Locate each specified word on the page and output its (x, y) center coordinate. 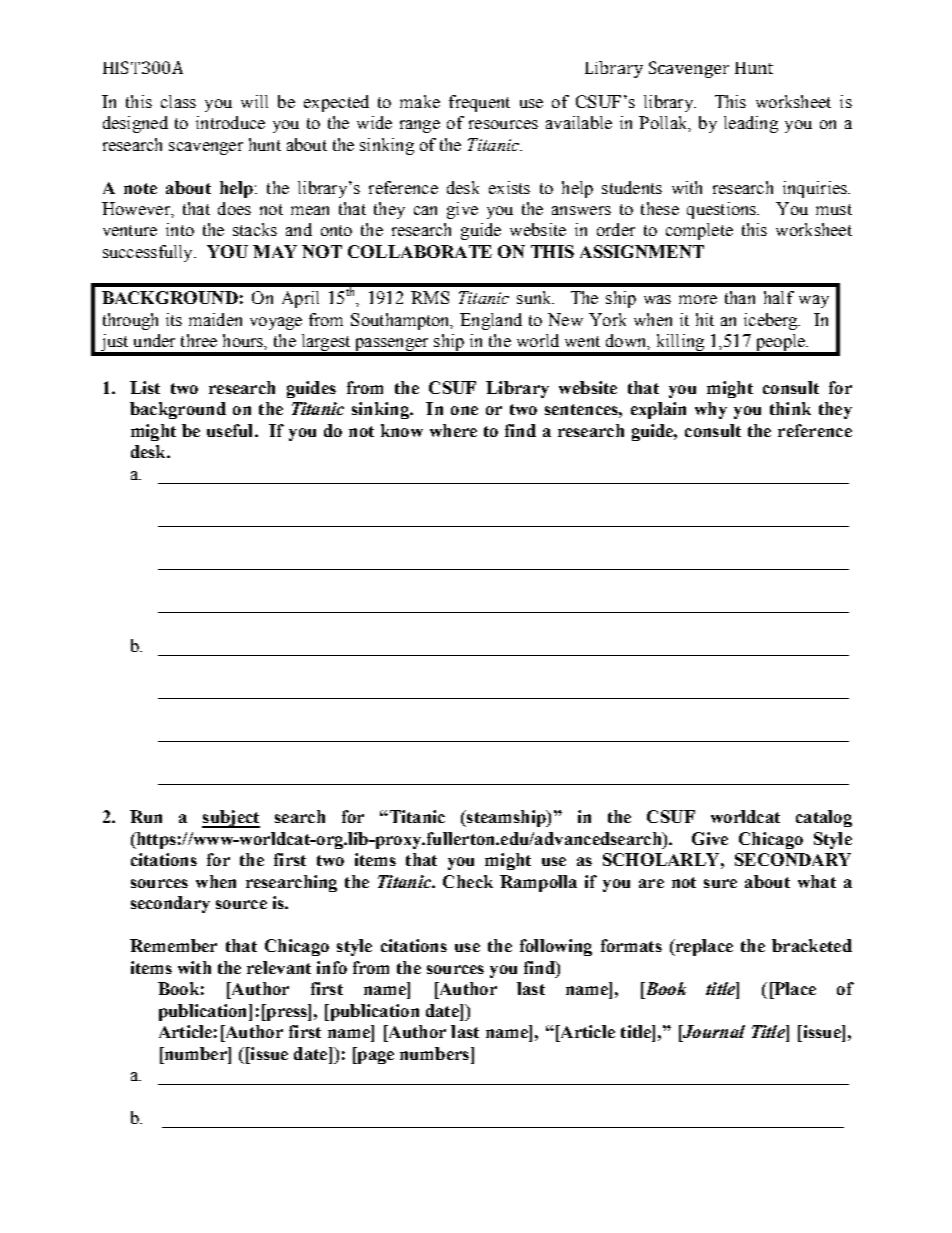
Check (468, 881)
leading (751, 124)
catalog (824, 818)
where (453, 430)
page (374, 1057)
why (711, 410)
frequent (479, 103)
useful (231, 430)
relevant (279, 967)
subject (231, 819)
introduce (230, 122)
